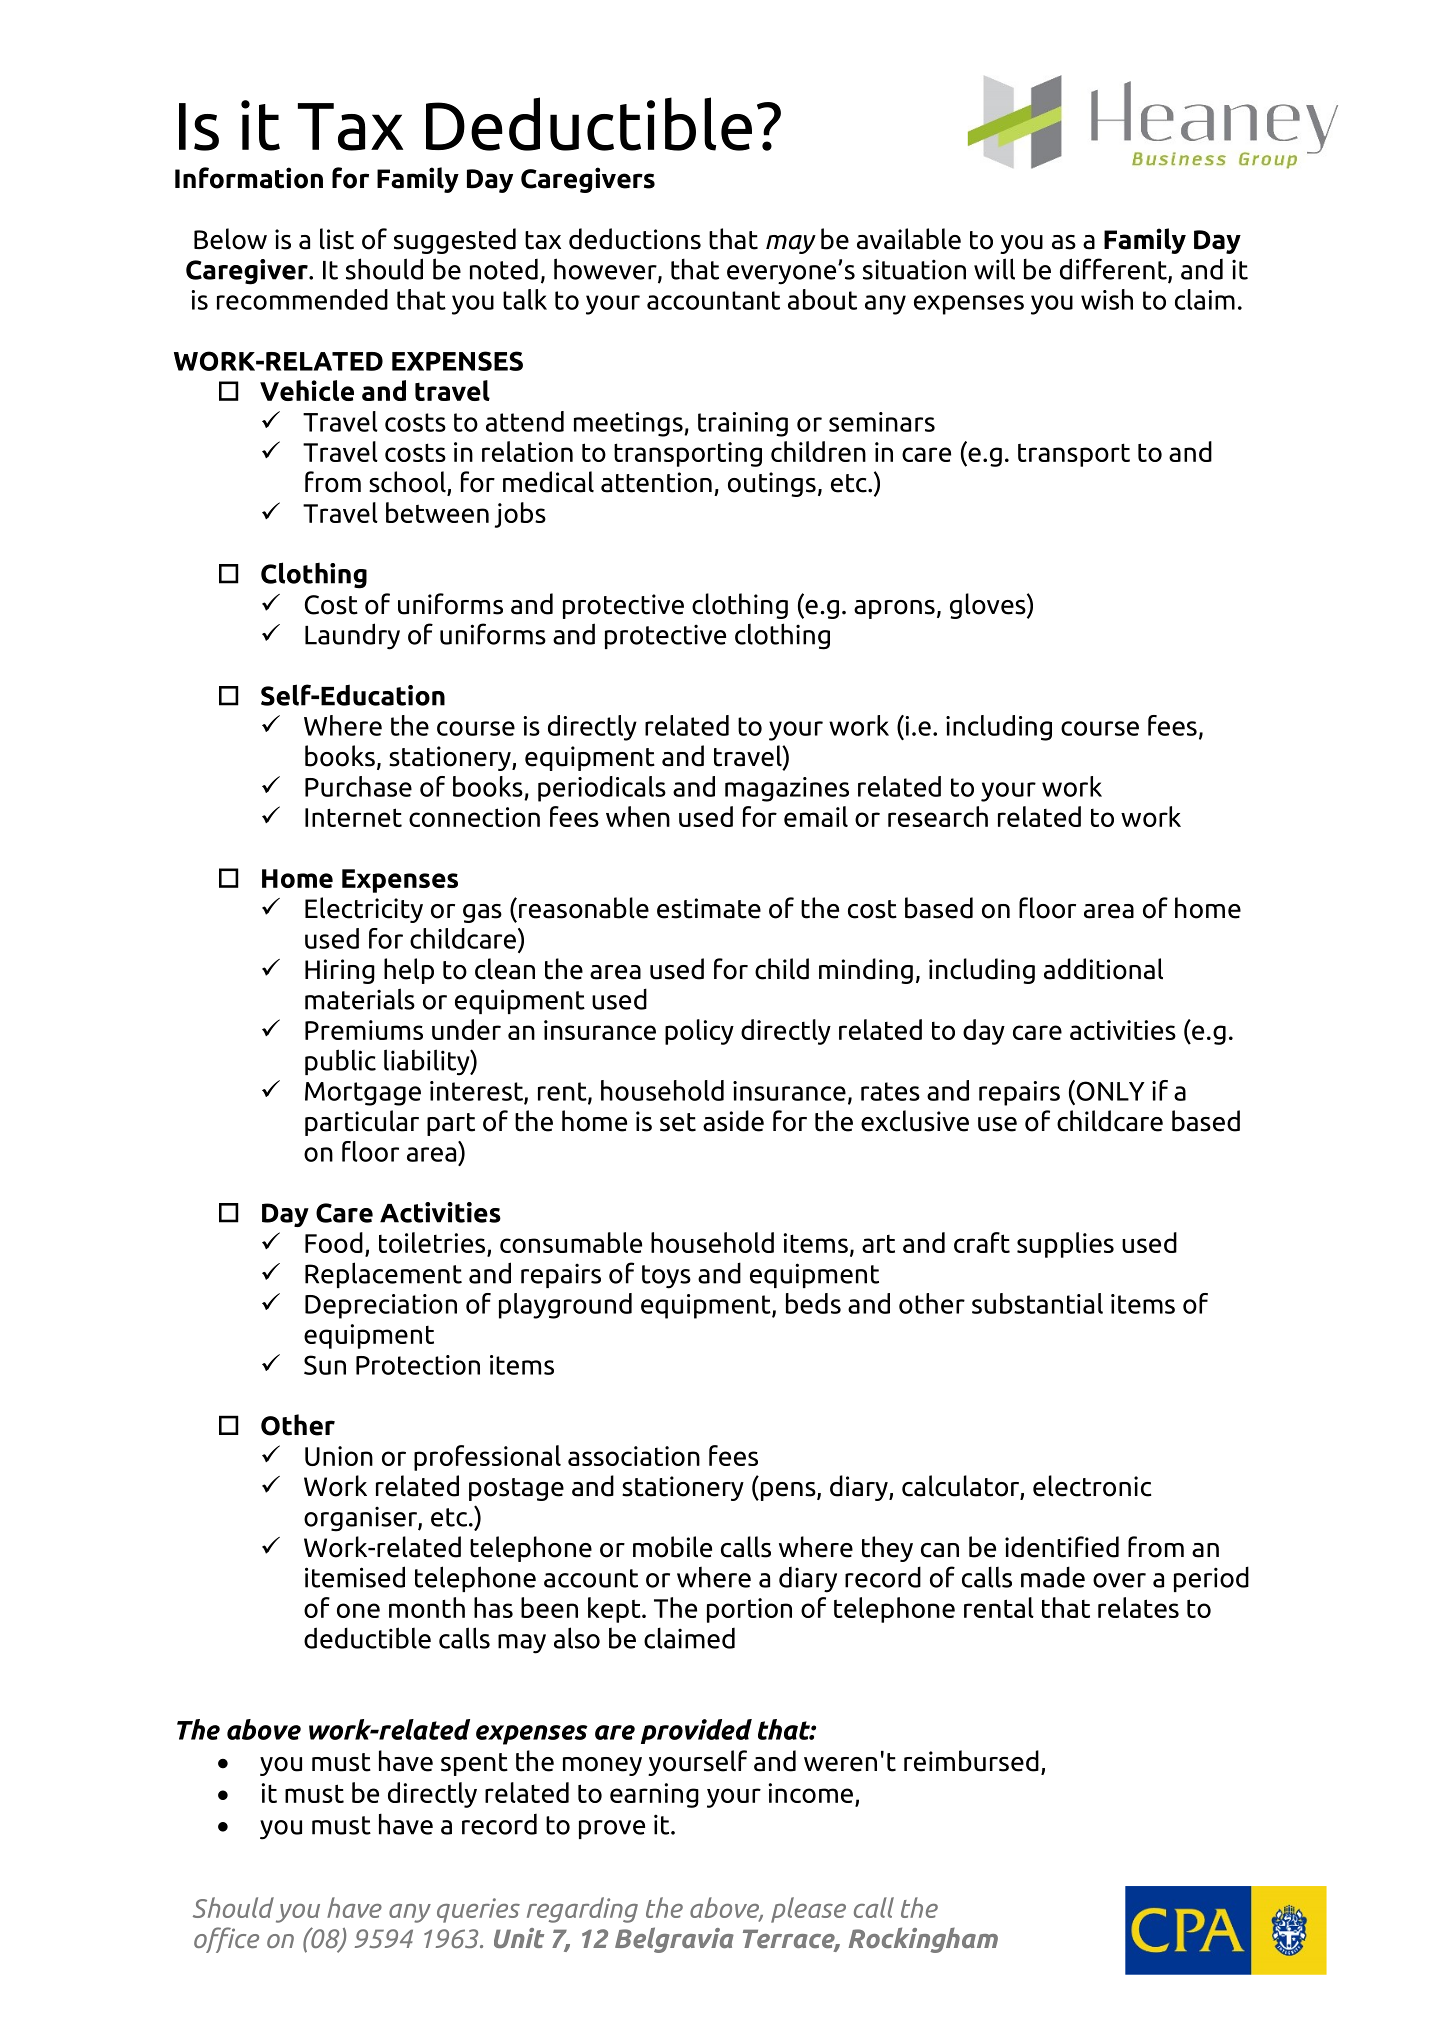 Image resolution: width=1433 pixels, height=2026 pixels. Describe the element at coordinates (971, 1761) in the document. I see `reimbursed` at that location.
